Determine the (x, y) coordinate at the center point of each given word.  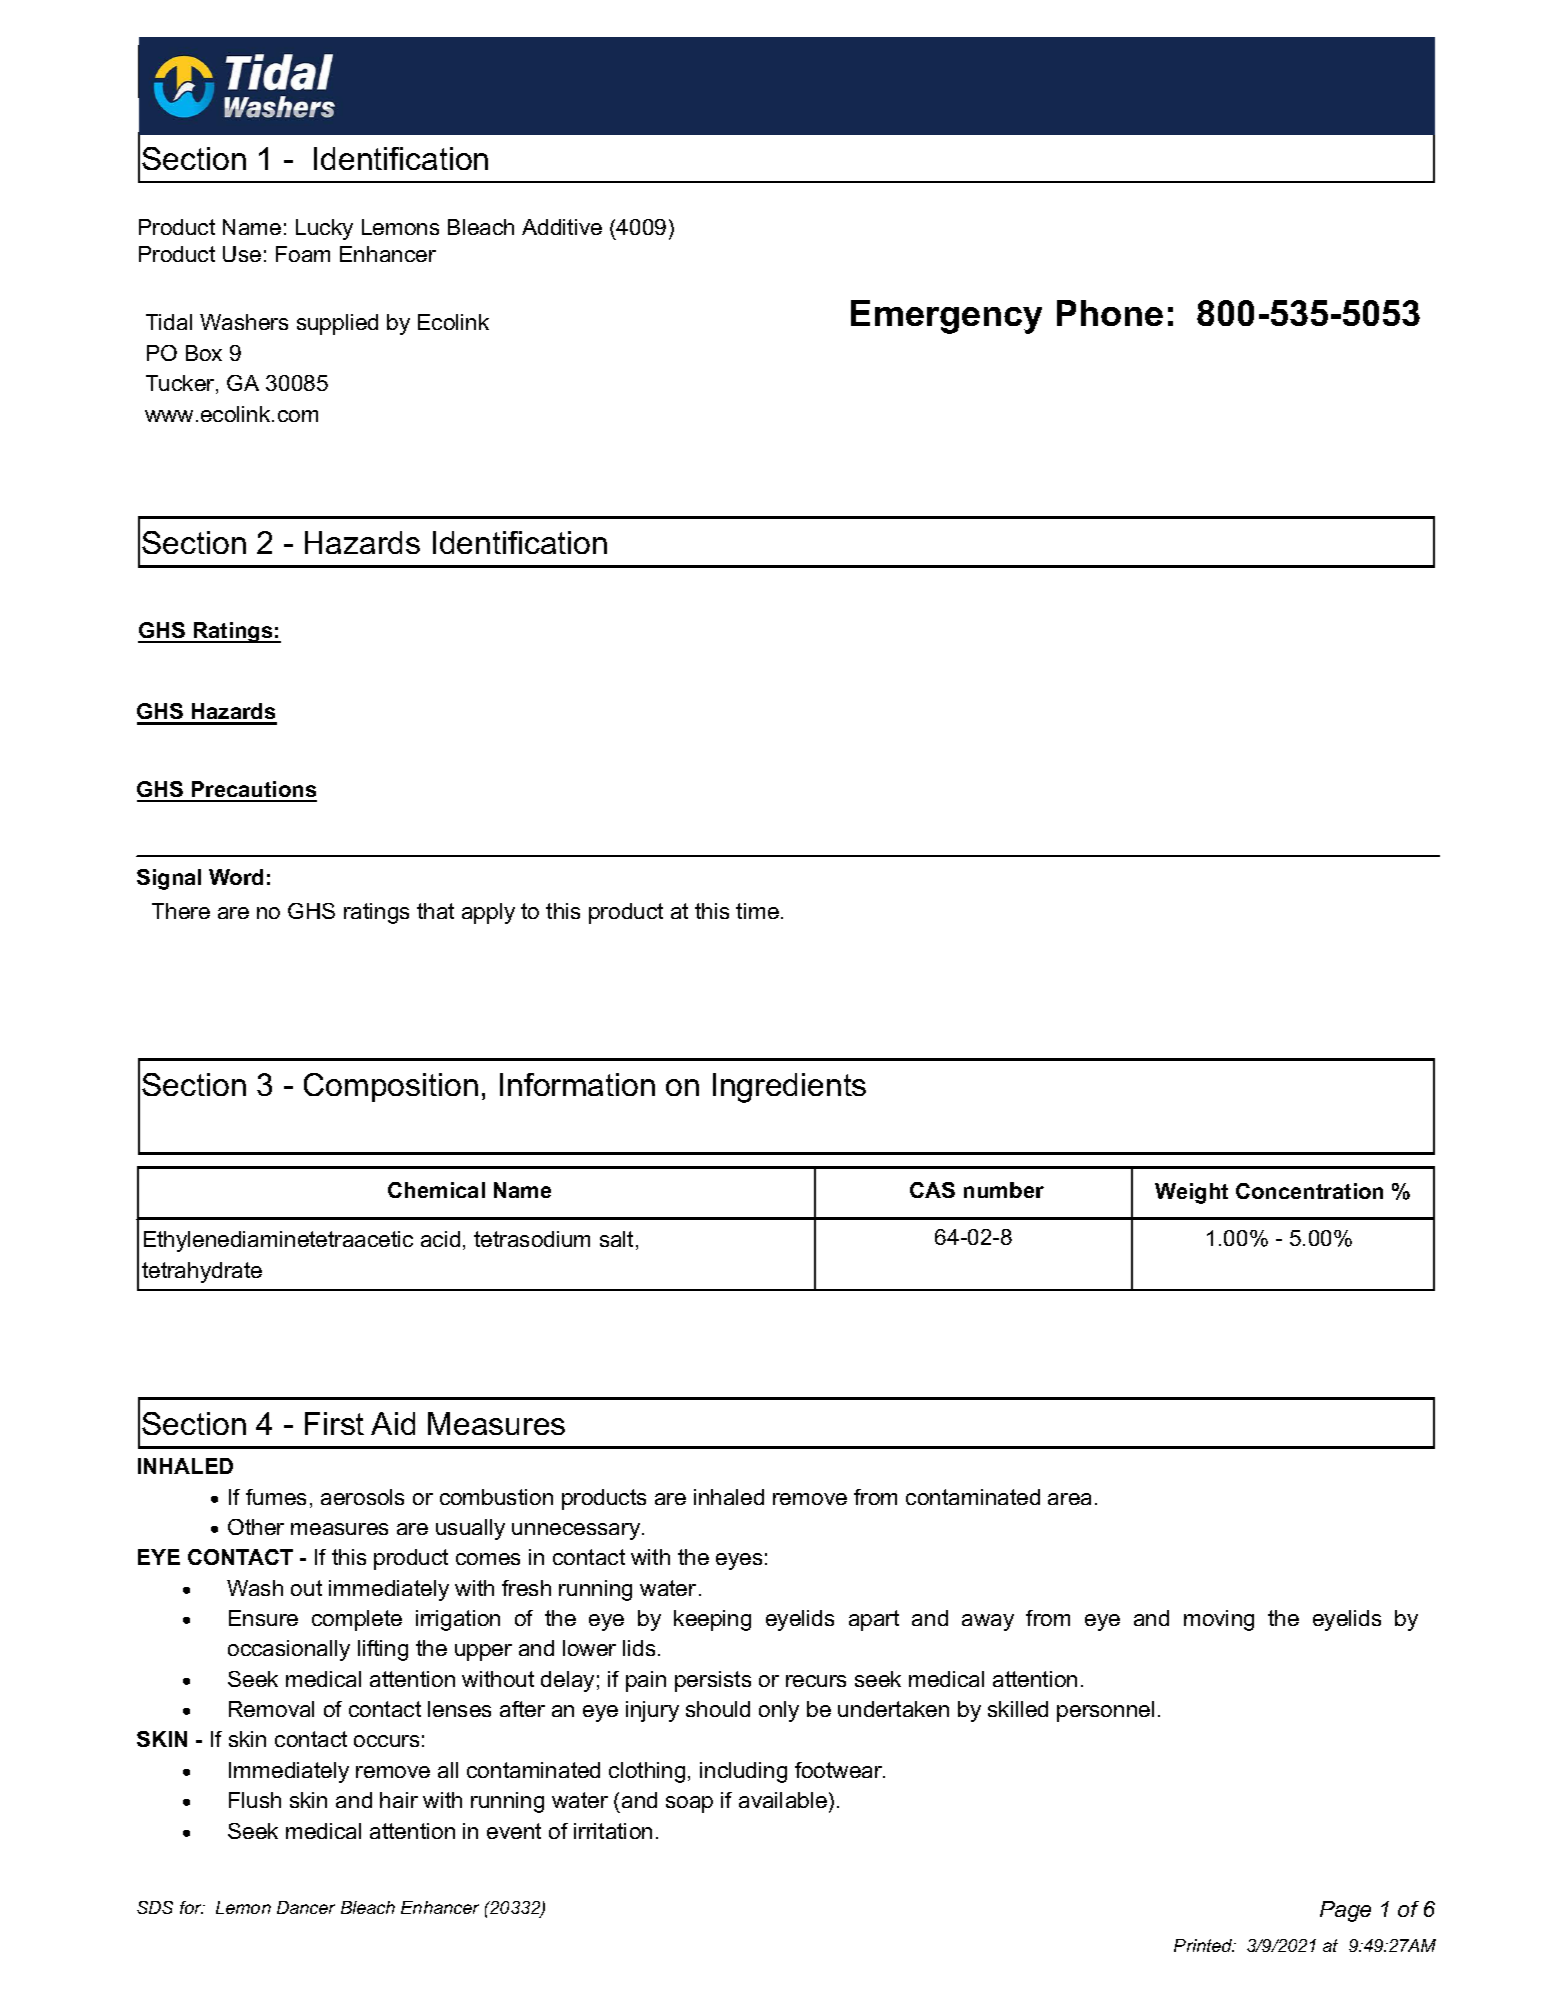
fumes (276, 1497)
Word (236, 877)
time (757, 911)
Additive (562, 227)
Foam (303, 254)
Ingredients (789, 1088)
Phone (1110, 313)
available (783, 1800)
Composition (391, 1087)
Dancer (306, 1907)
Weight (1191, 1193)
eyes (739, 1561)
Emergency (946, 317)
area (1069, 1499)
